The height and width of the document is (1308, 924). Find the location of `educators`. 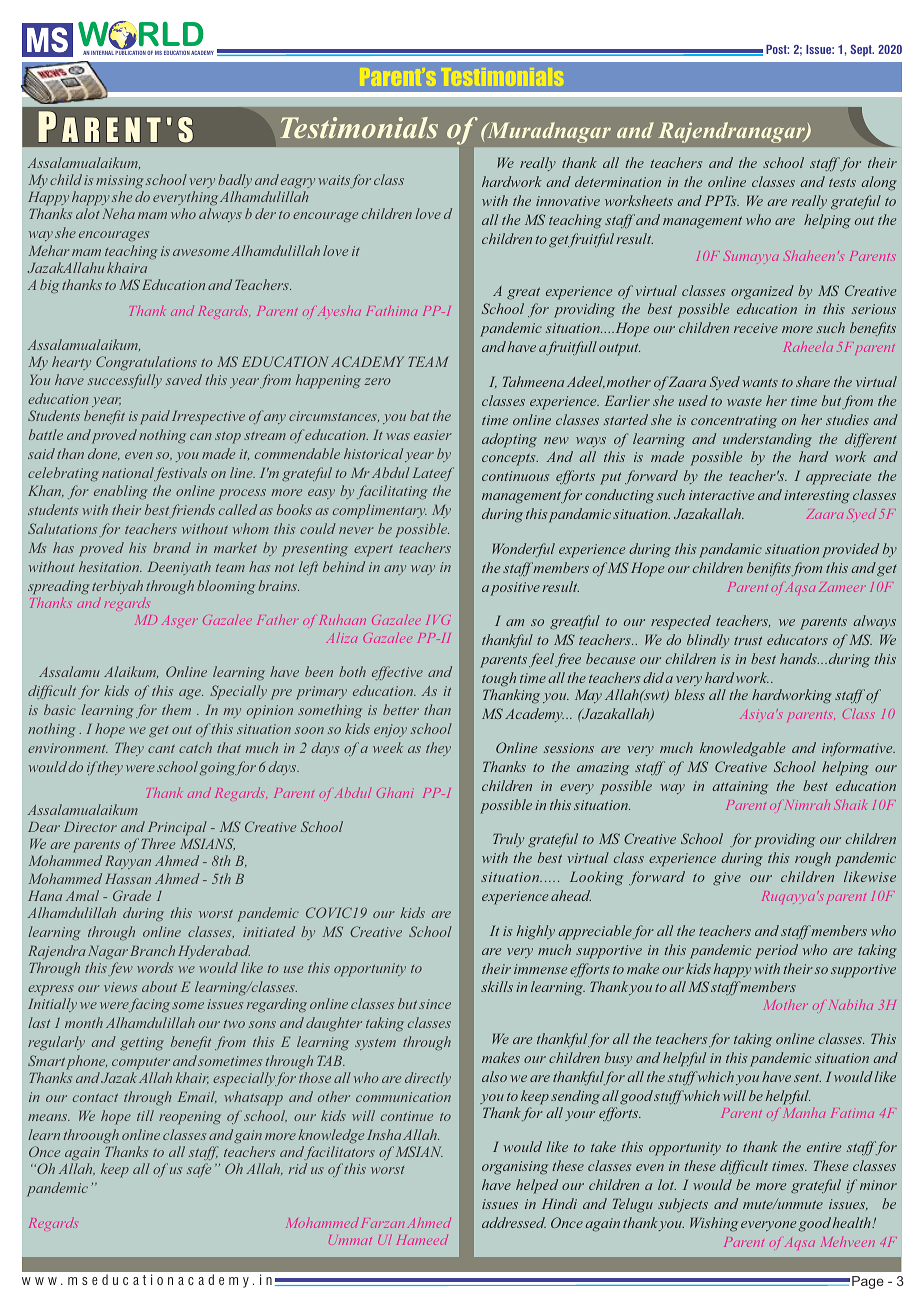

educators is located at coordinates (797, 639).
